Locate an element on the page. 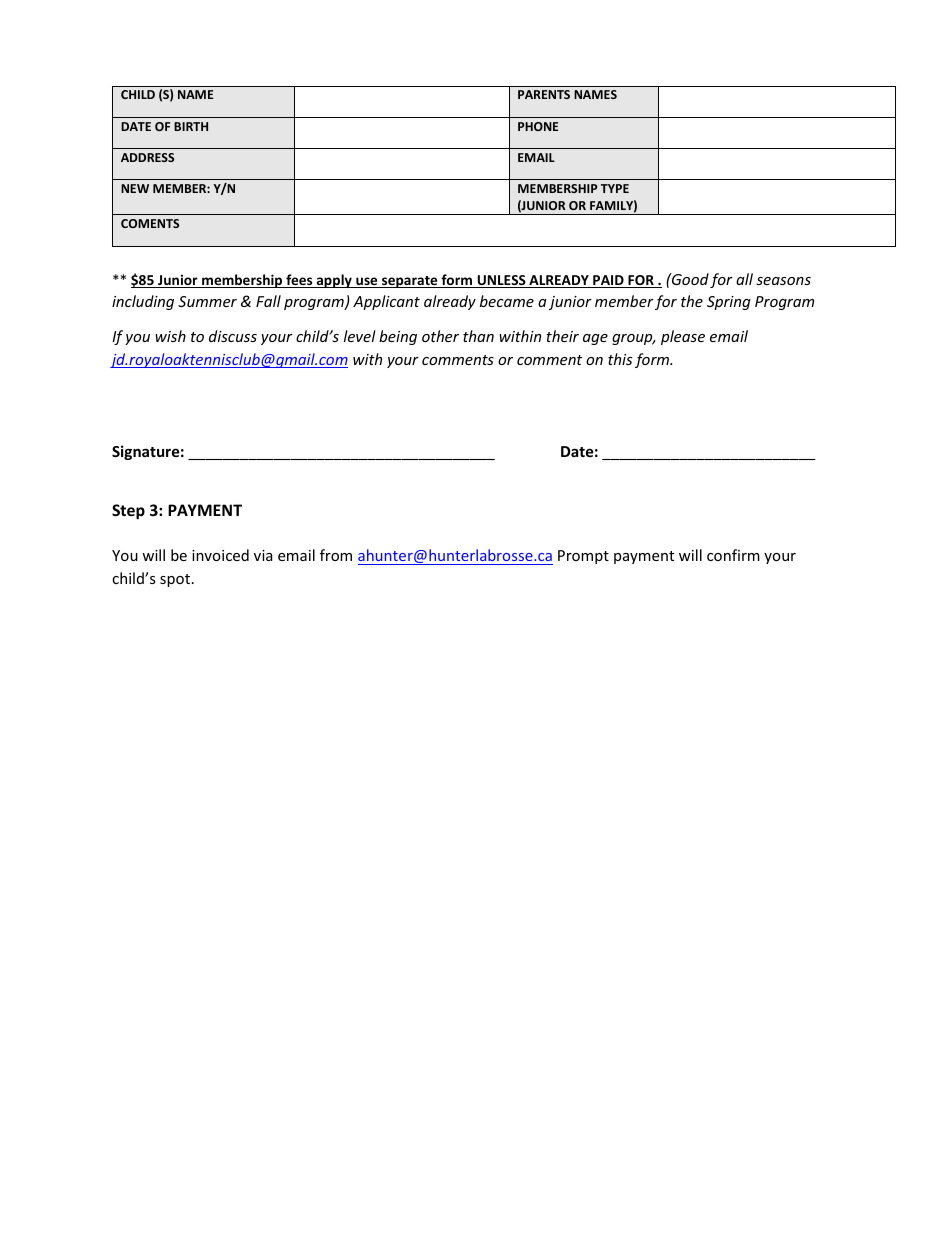 The image size is (952, 1233). confirm is located at coordinates (733, 555).
